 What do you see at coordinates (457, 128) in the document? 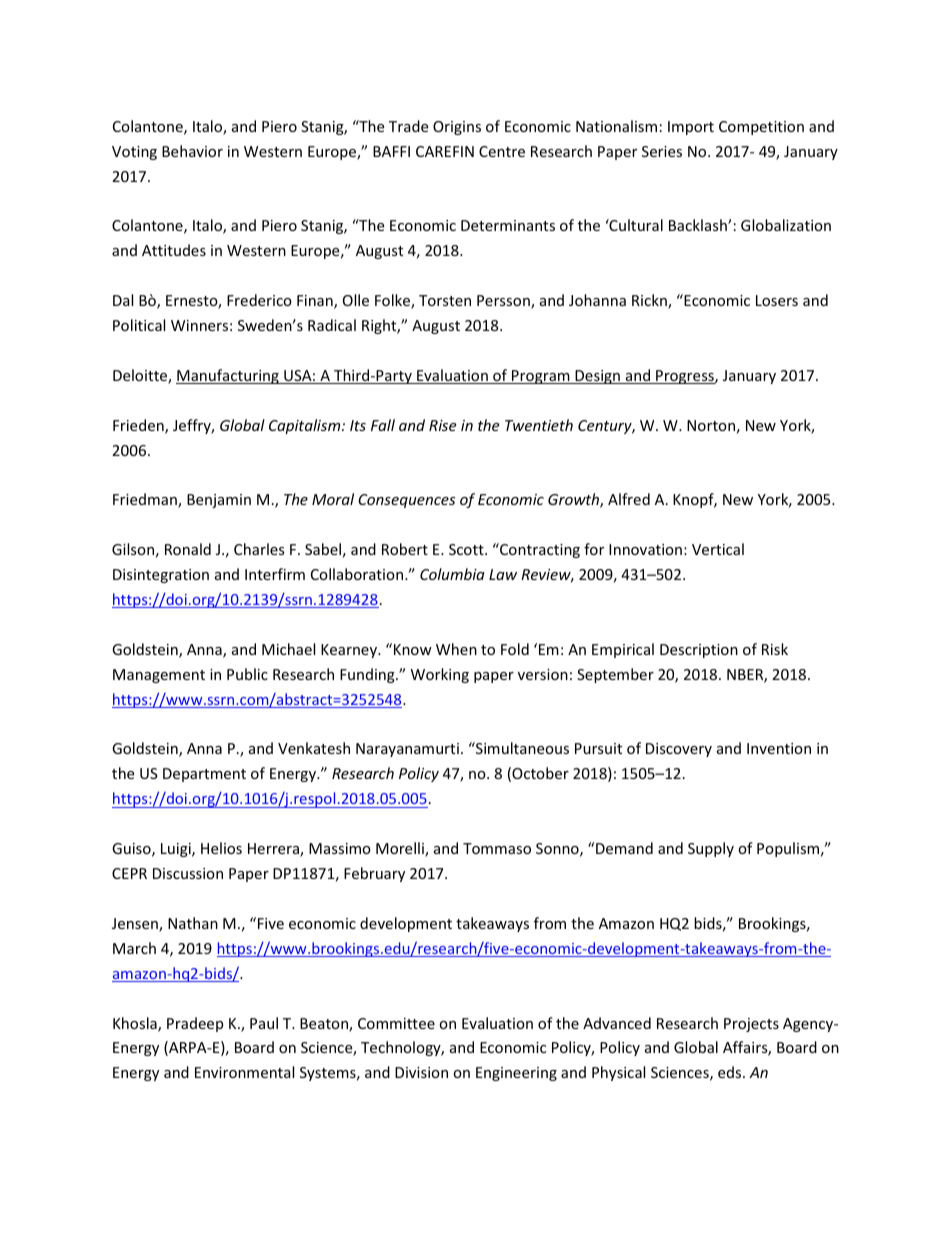
I see `Origins` at bounding box center [457, 128].
